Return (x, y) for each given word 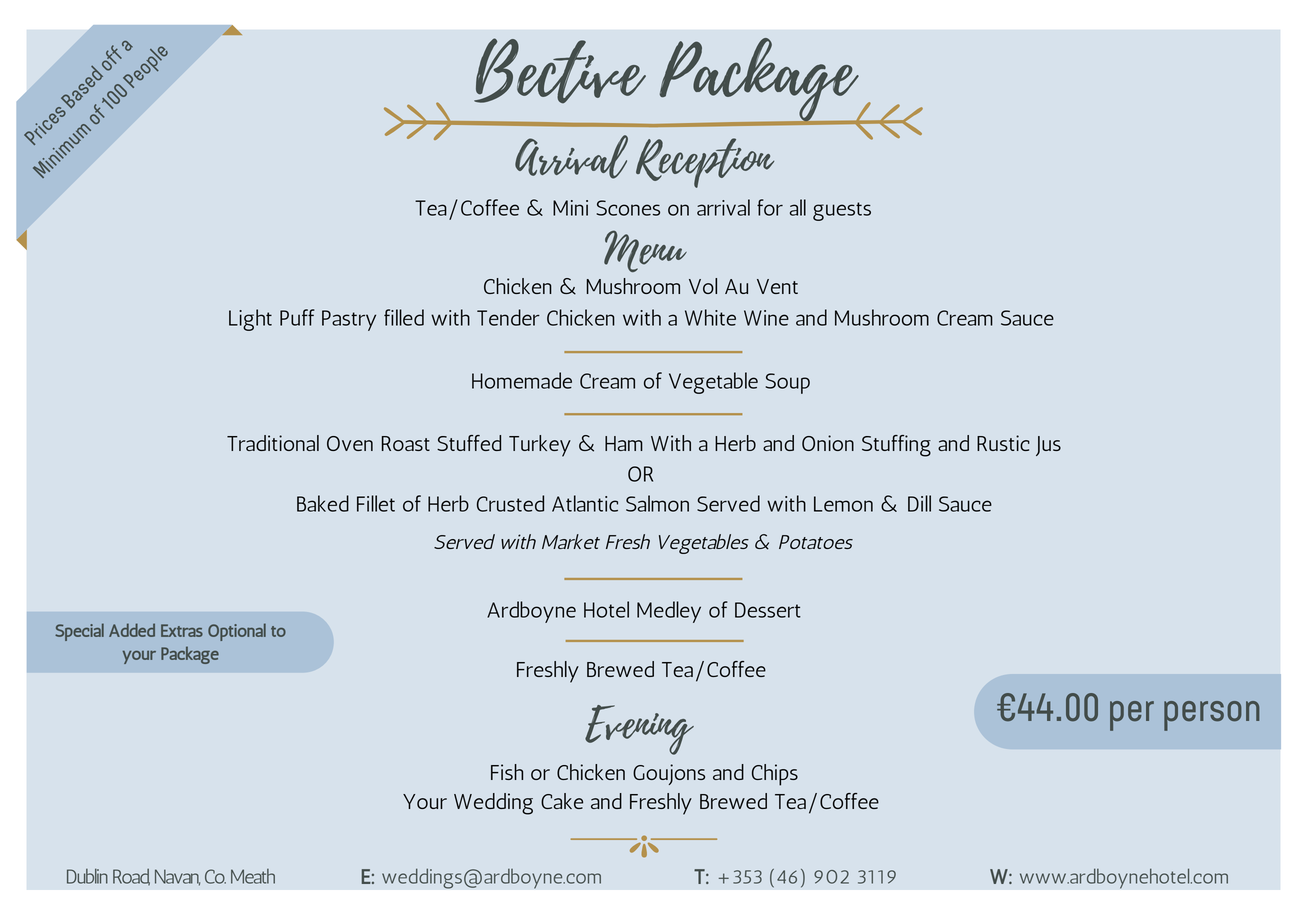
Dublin (87, 876)
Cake (562, 801)
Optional (237, 632)
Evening (639, 730)
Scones (628, 208)
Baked (323, 503)
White (710, 317)
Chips (775, 775)
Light (250, 320)
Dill (919, 503)
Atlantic (585, 503)
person (1211, 716)
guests (842, 211)
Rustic (1003, 443)
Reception (705, 163)
